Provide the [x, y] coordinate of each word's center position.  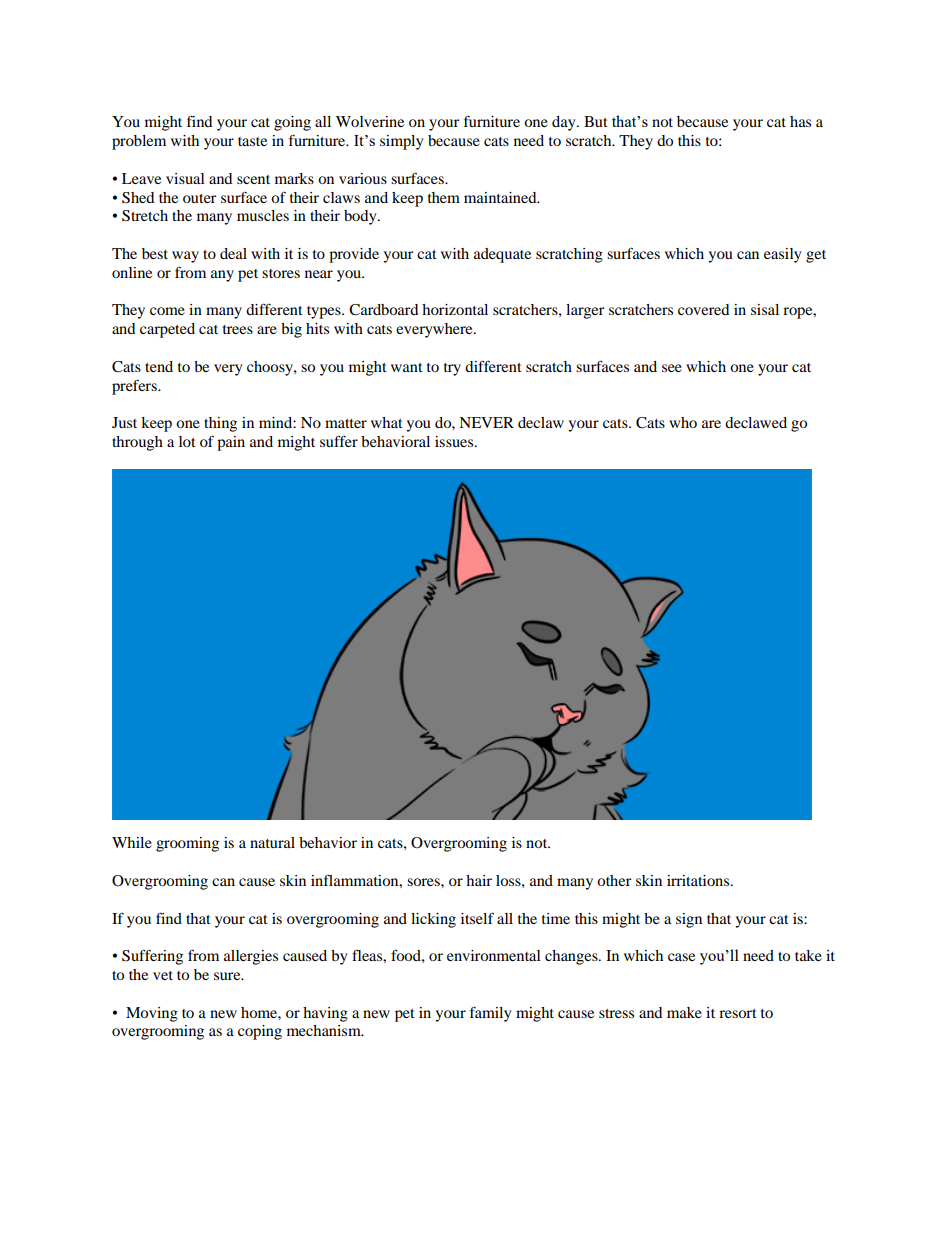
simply [401, 142]
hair [479, 880]
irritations [699, 880]
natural [272, 842]
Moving [152, 1014]
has [800, 121]
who [683, 422]
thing [220, 424]
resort [738, 1013]
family [490, 1014]
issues [455, 441]
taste [252, 141]
